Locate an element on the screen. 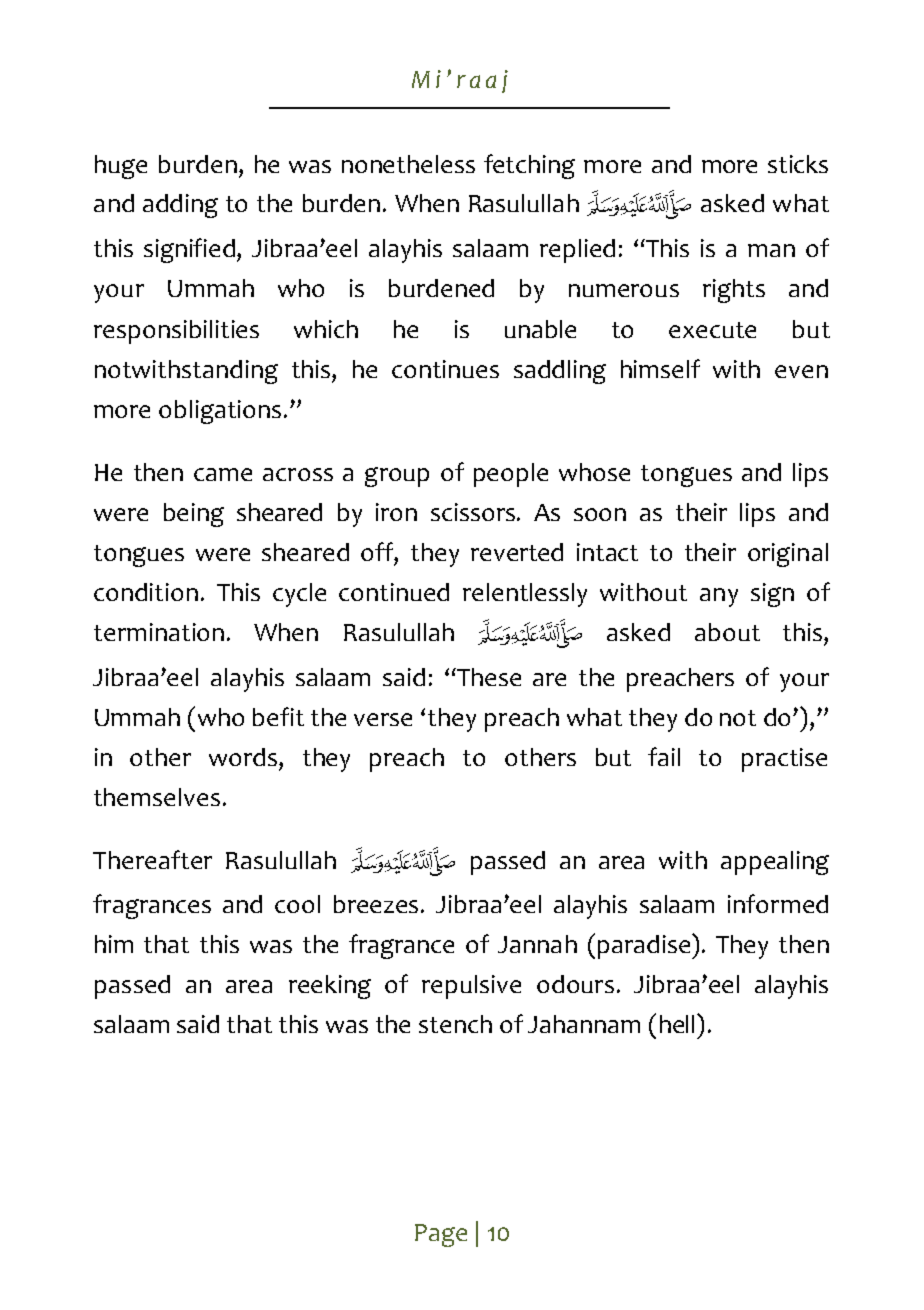 This screenshot has width=924, height=1310. Page is located at coordinates (441, 1235).
